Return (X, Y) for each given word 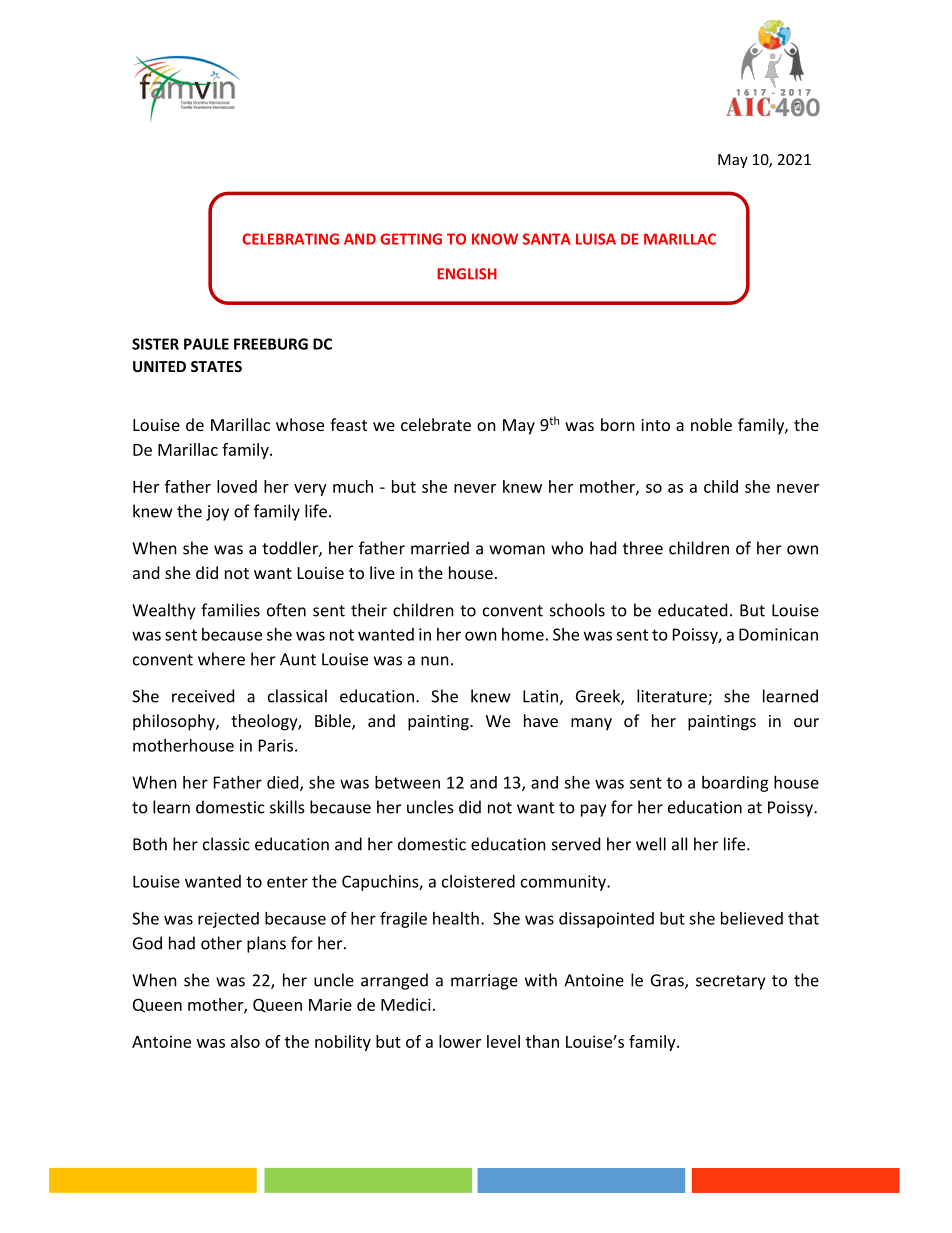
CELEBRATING (290, 239)
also (245, 1041)
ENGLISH (467, 274)
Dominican (778, 634)
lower (460, 1041)
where (221, 659)
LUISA (596, 239)
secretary (730, 982)
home (523, 634)
